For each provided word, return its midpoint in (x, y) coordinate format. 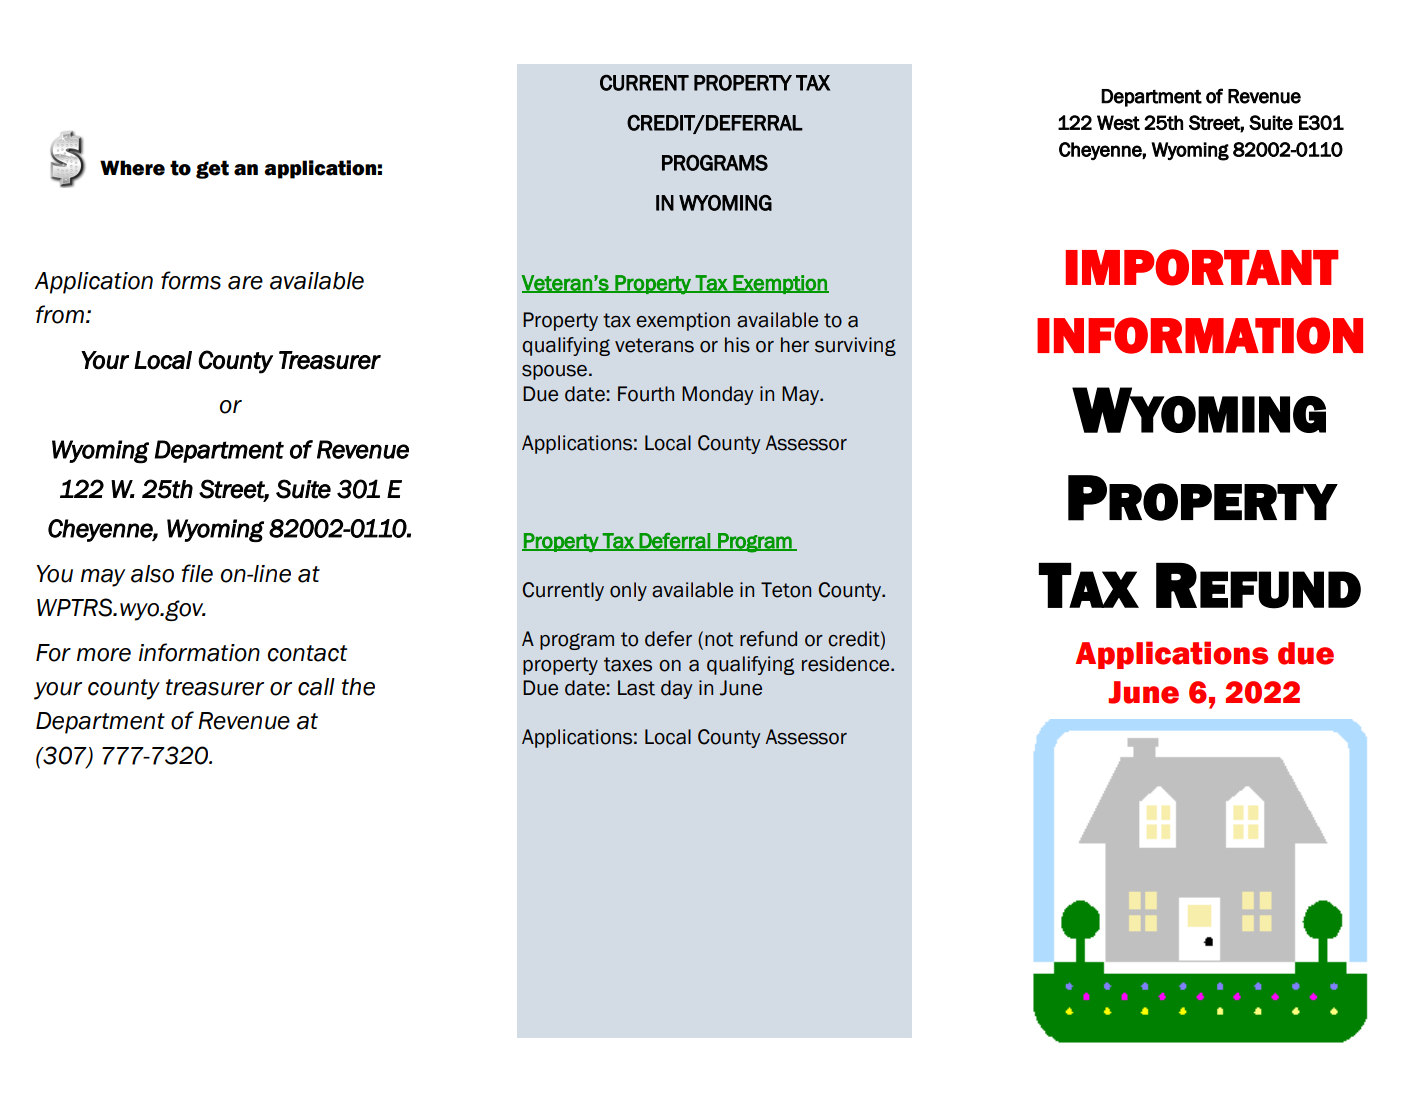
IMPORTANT (1202, 267)
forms (191, 280)
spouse (554, 372)
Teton (786, 590)
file (197, 573)
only (628, 591)
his (737, 345)
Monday (717, 395)
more (104, 655)
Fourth (646, 394)
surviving (855, 346)
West (1118, 122)
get (212, 169)
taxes (628, 664)
